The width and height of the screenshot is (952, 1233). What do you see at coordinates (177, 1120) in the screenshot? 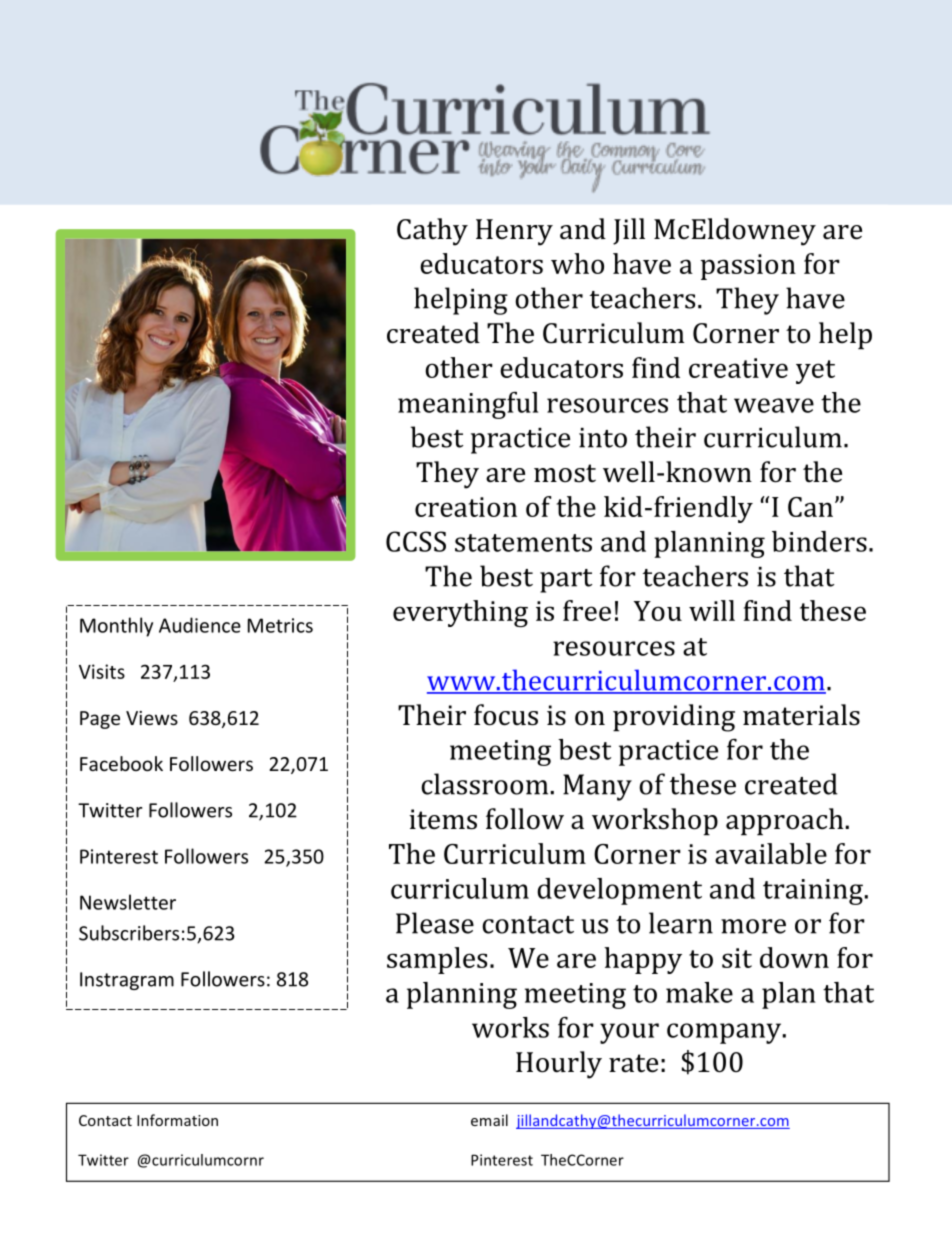
I see `Information` at bounding box center [177, 1120].
